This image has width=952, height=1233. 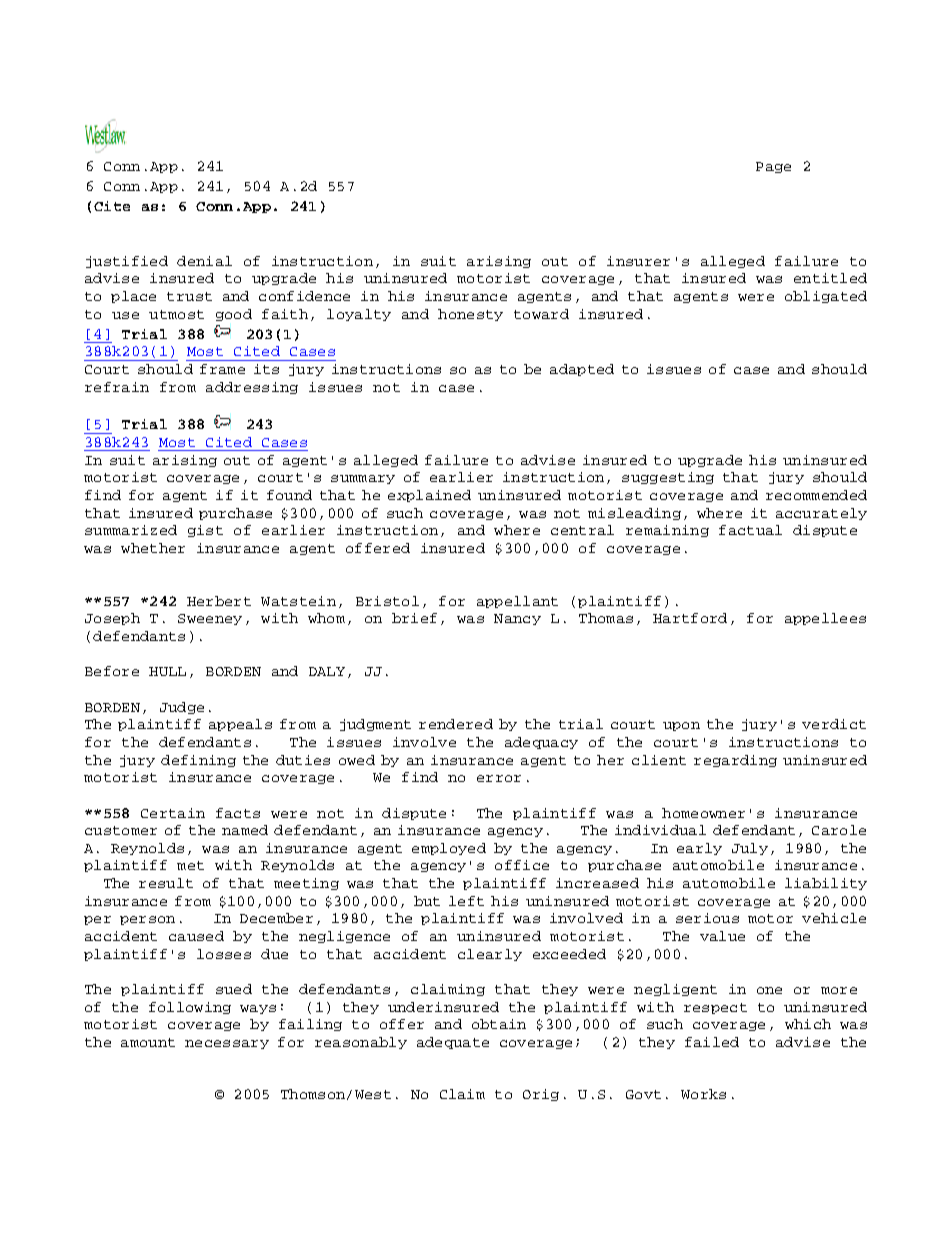 I want to click on failed, so click(x=712, y=1042).
